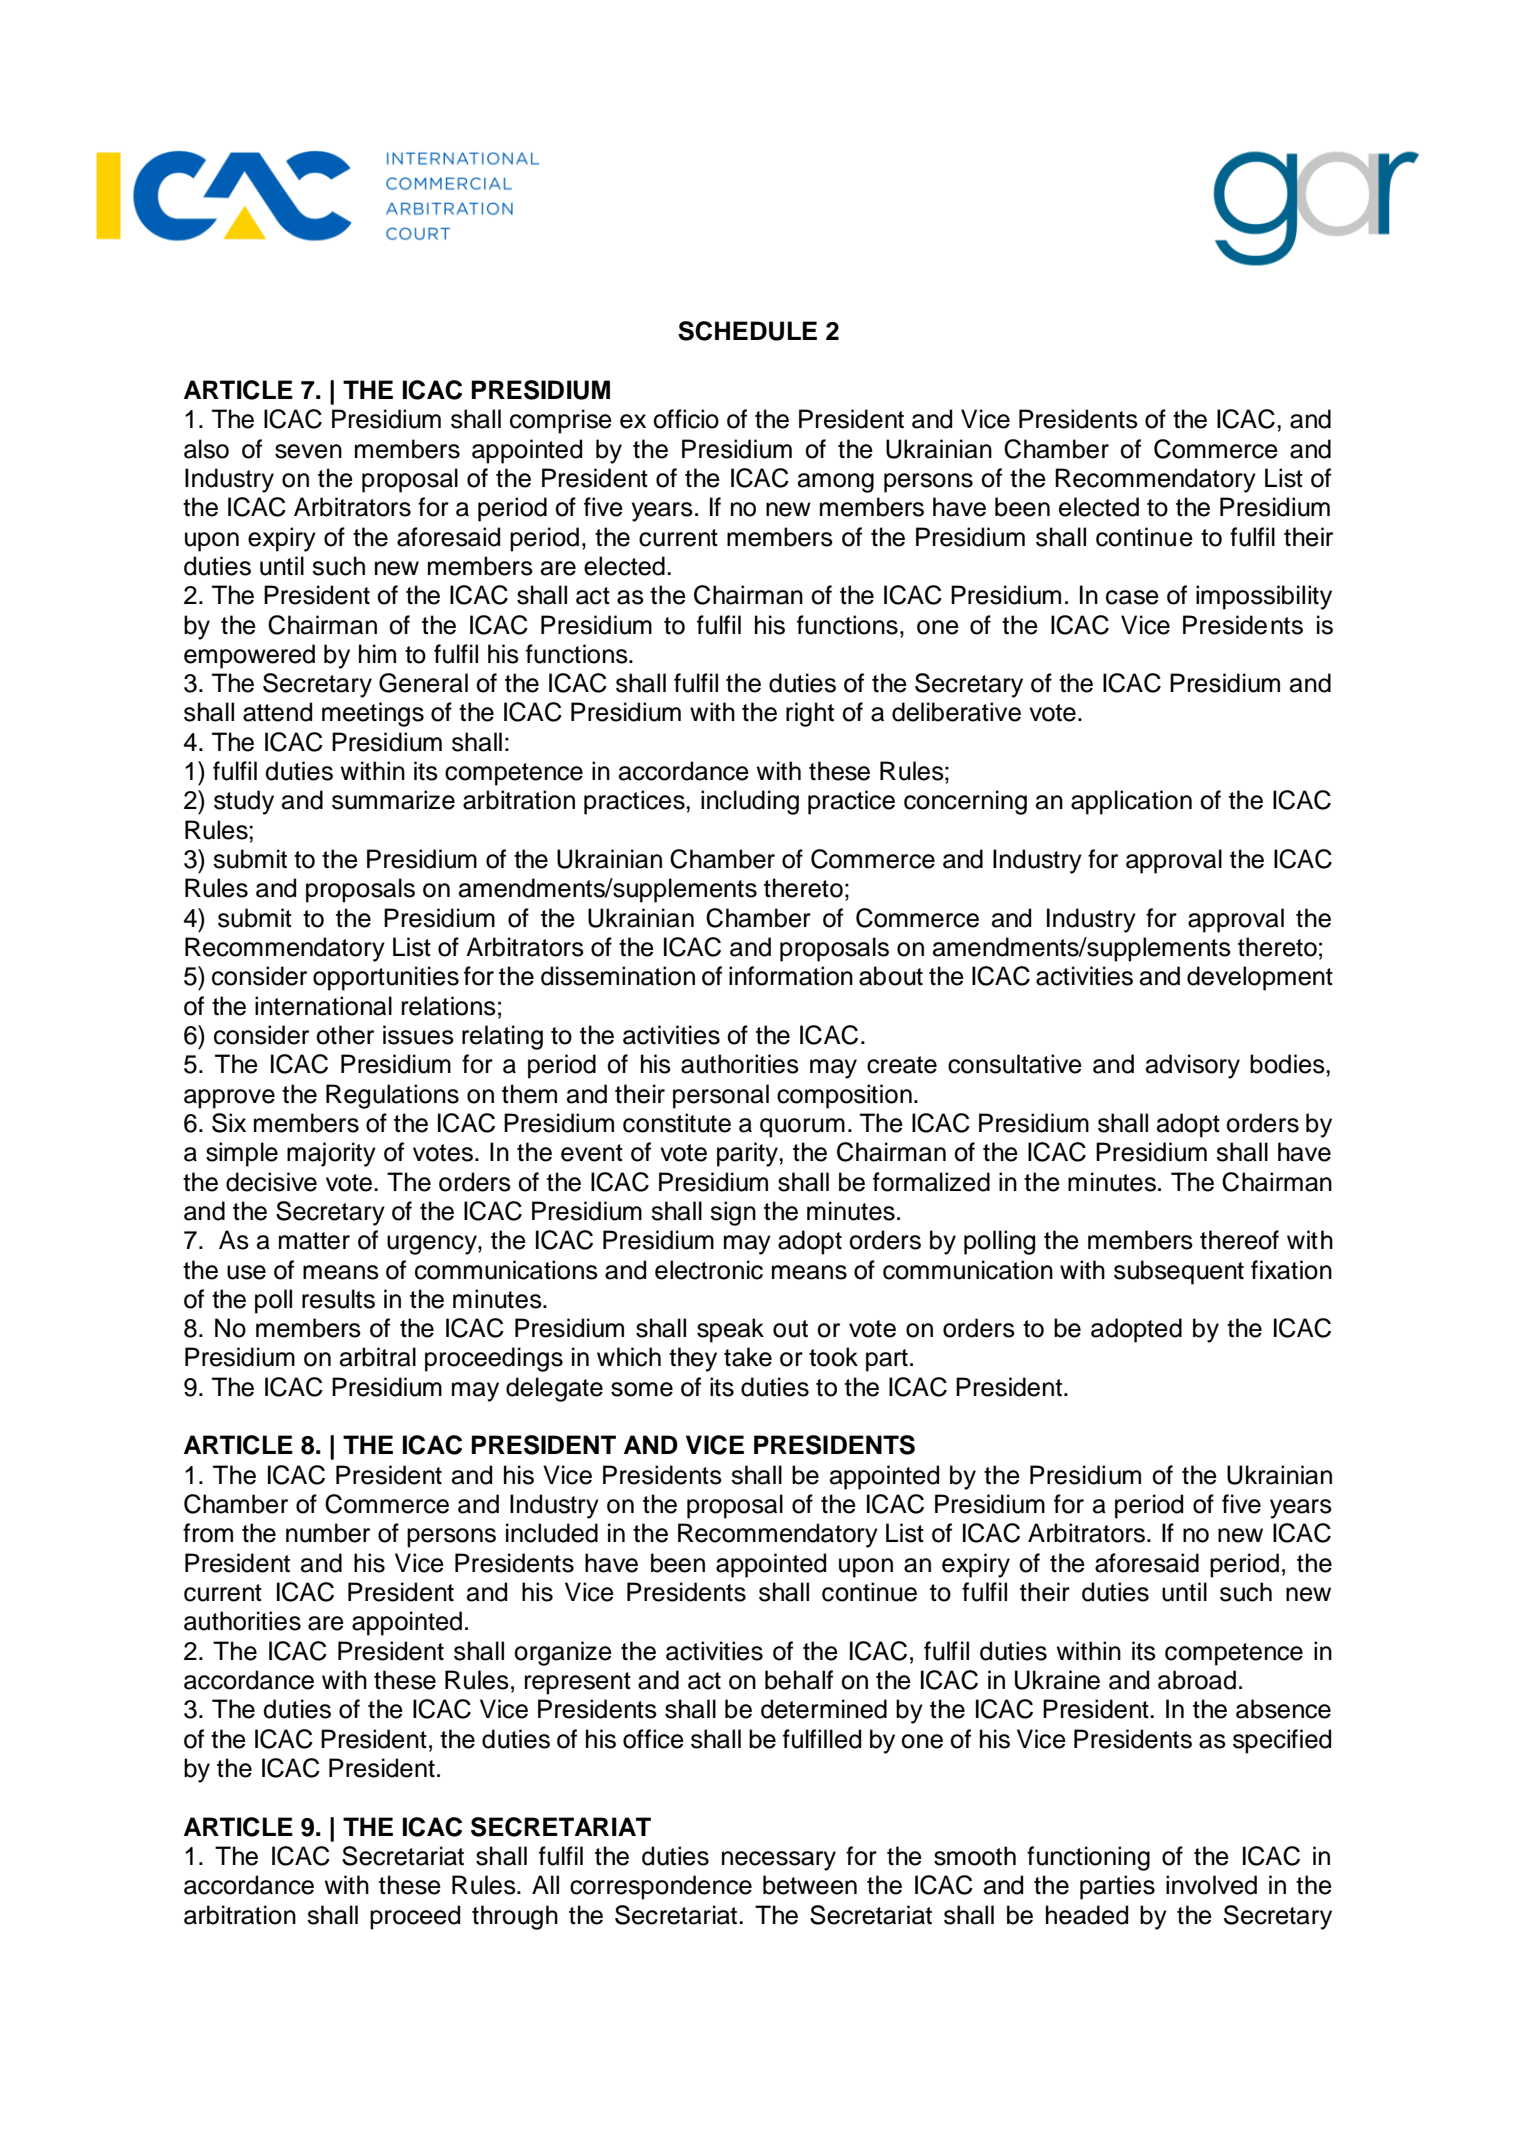 The image size is (1517, 2146). Describe the element at coordinates (338, 1299) in the image. I see `results` at that location.
